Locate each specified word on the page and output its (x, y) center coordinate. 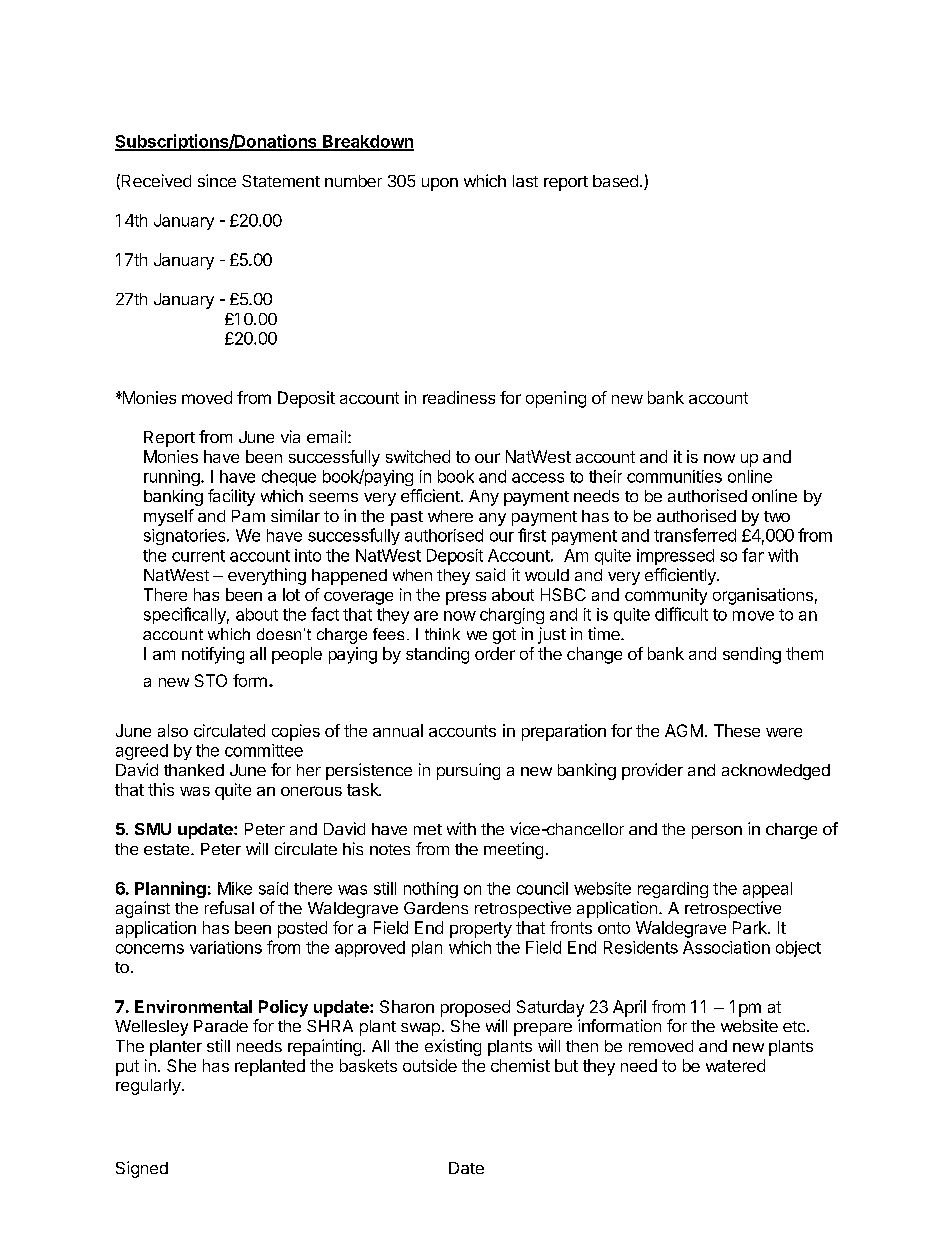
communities (674, 476)
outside (430, 1065)
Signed (142, 1169)
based (615, 181)
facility (231, 497)
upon (440, 184)
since (217, 180)
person (717, 832)
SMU (153, 829)
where (450, 516)
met (428, 829)
